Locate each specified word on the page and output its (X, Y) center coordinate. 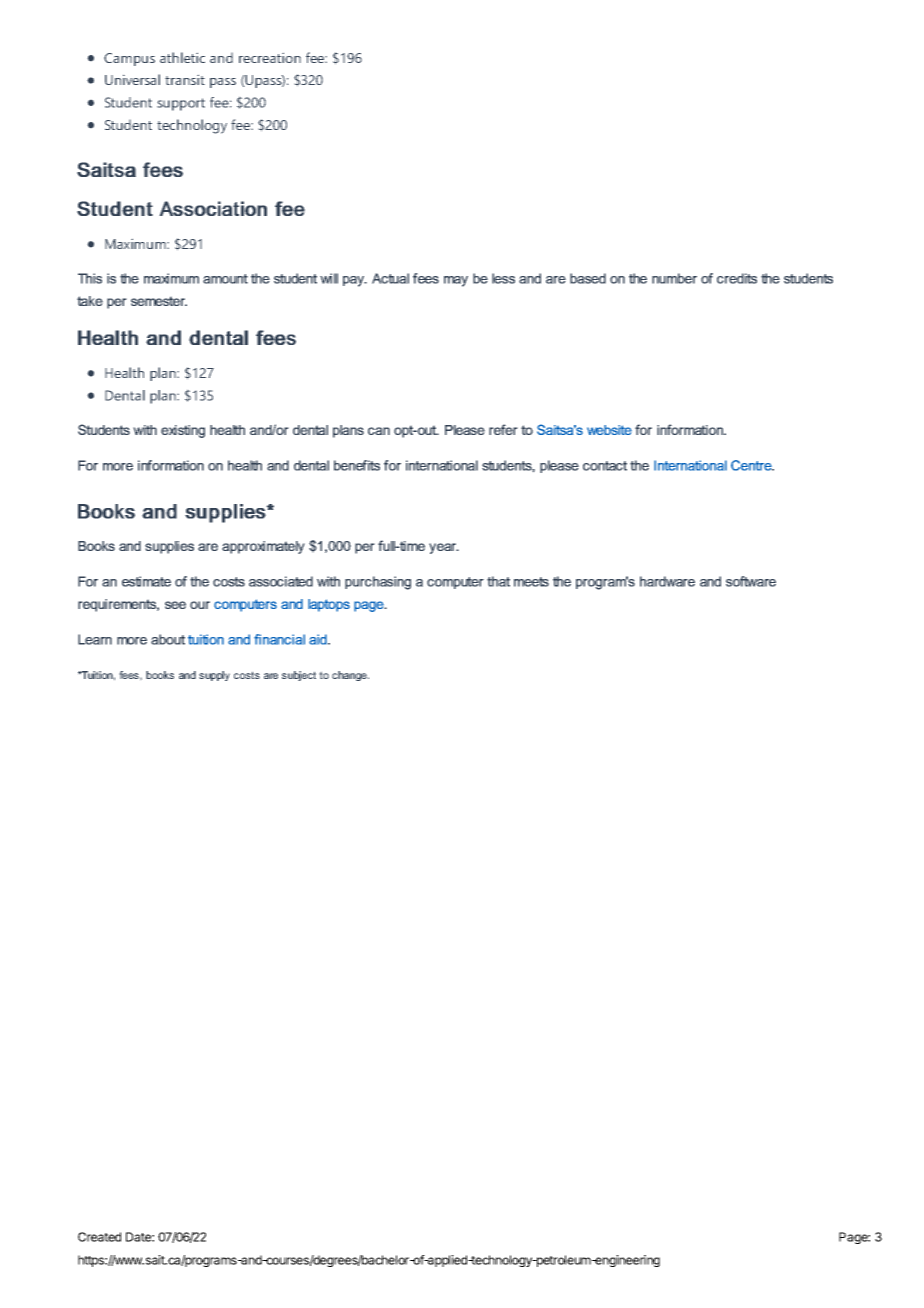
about (168, 639)
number (674, 278)
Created (99, 1237)
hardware (667, 581)
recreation (270, 58)
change (350, 676)
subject (299, 676)
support (181, 104)
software (751, 581)
